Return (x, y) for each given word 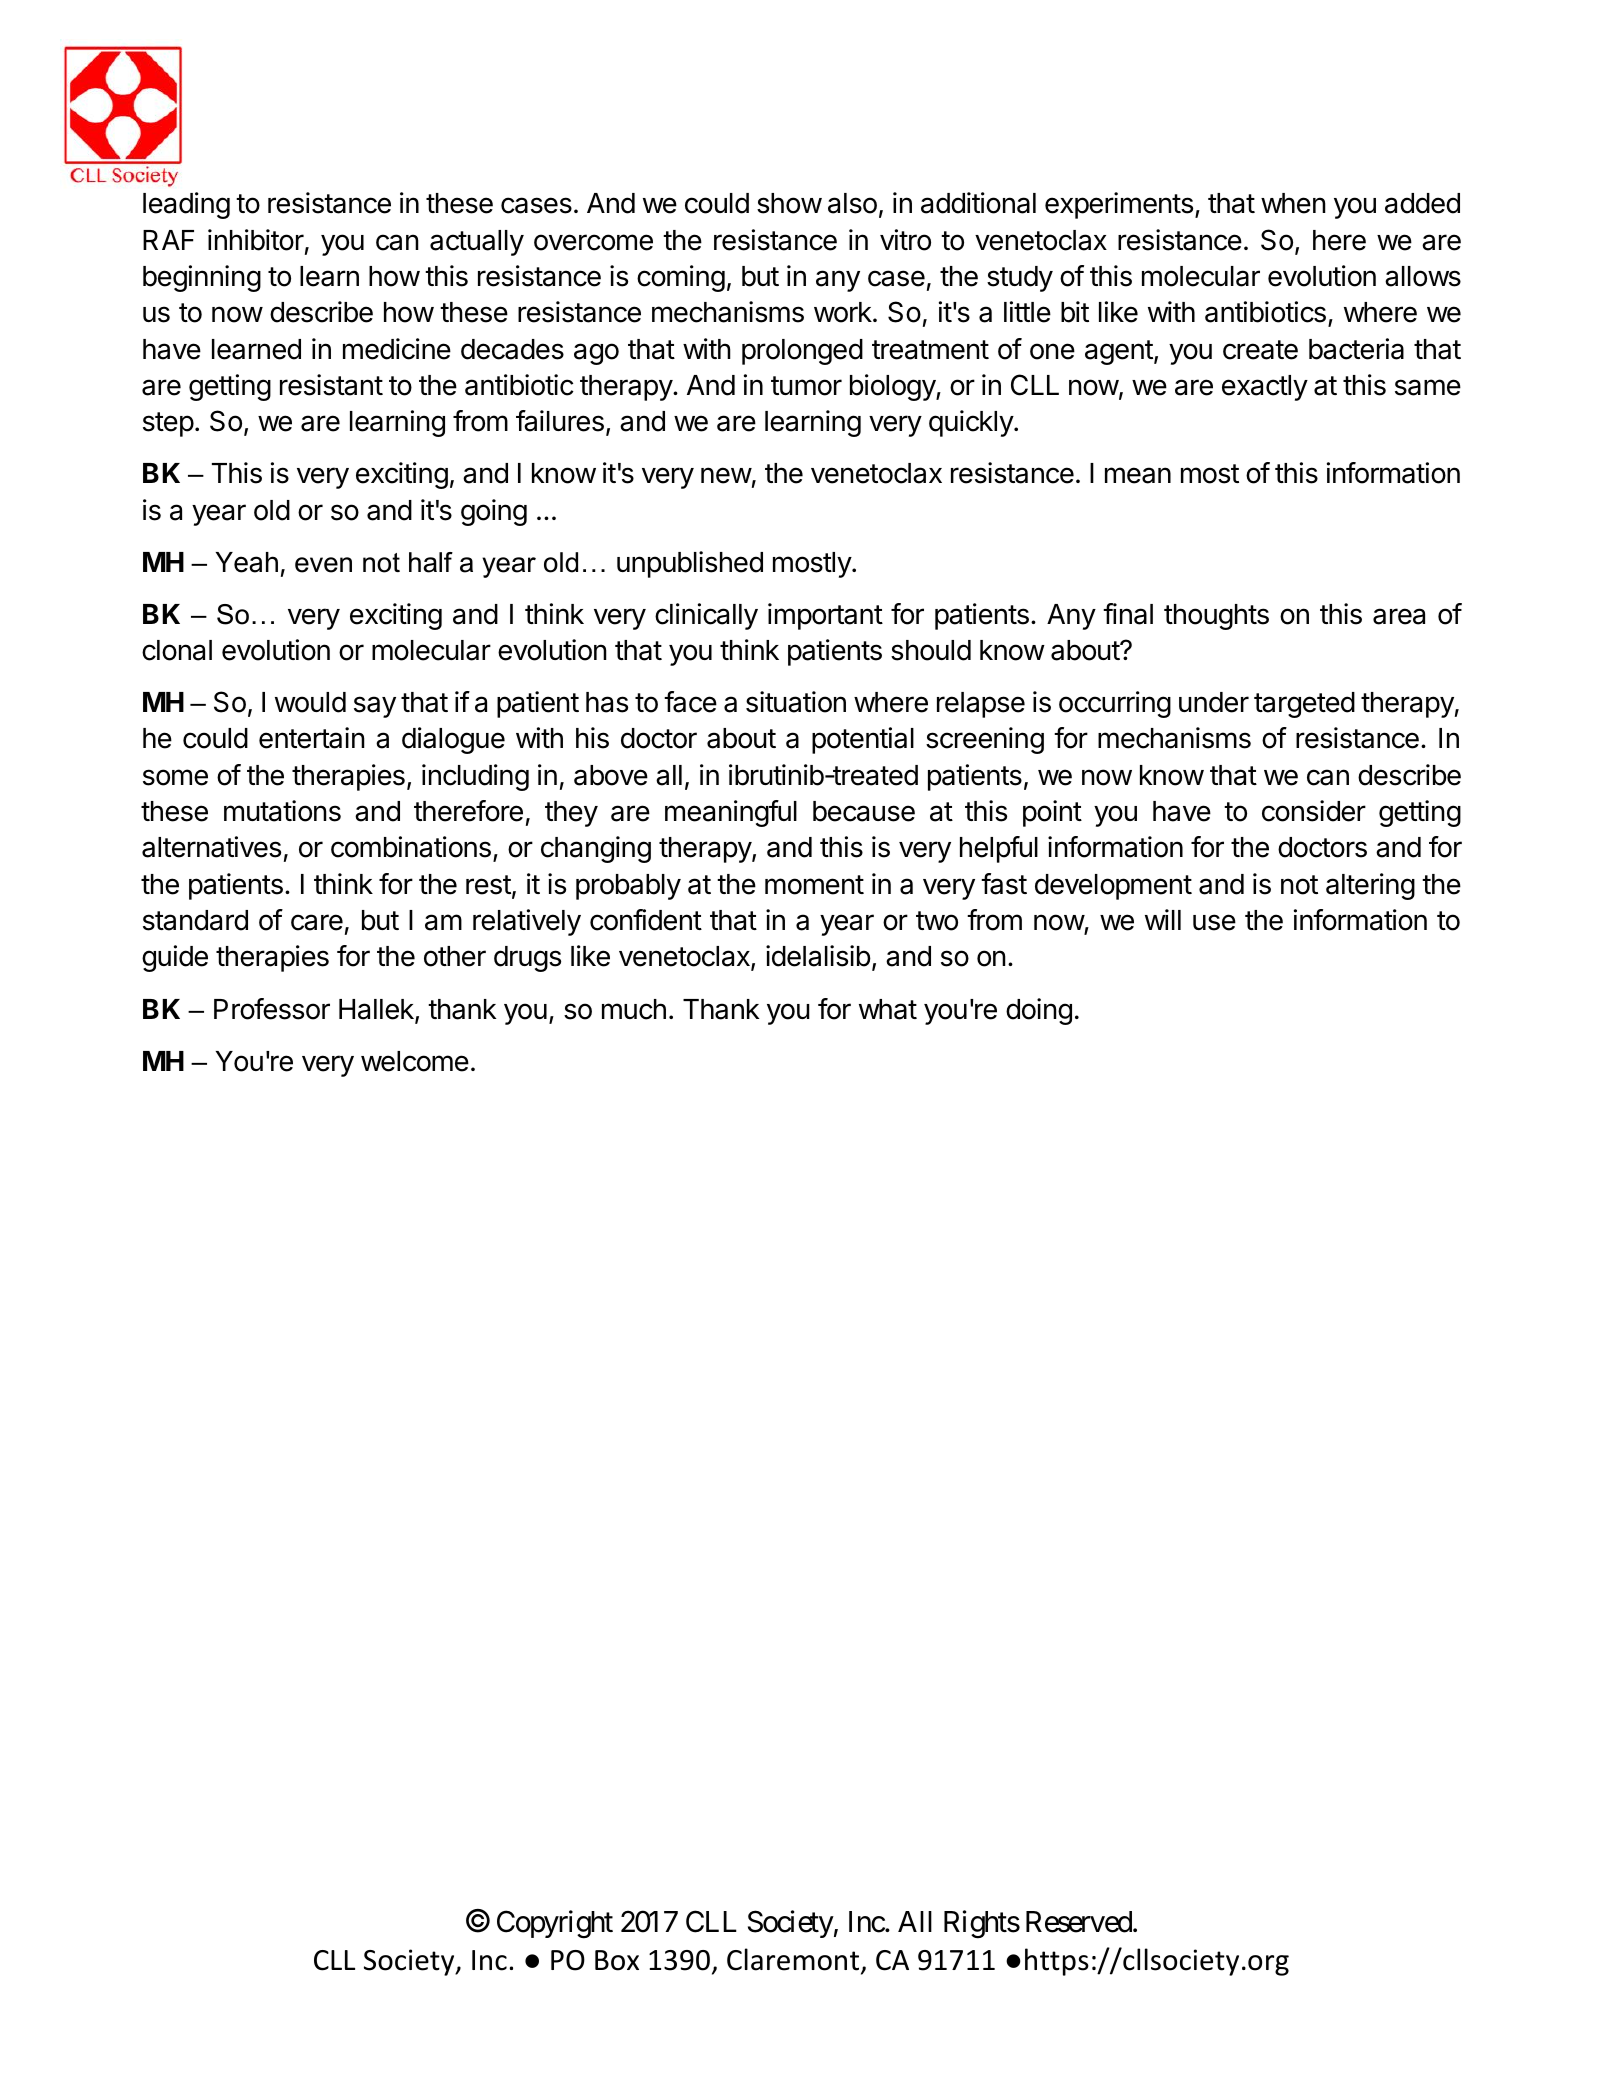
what (888, 1009)
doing (1039, 1011)
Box (617, 1960)
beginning (202, 278)
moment (814, 885)
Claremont (794, 1960)
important (825, 616)
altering (1370, 886)
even (323, 565)
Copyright (555, 1925)
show (789, 203)
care (317, 922)
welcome (415, 1061)
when (1293, 203)
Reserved (1079, 1922)
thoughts (1216, 617)
